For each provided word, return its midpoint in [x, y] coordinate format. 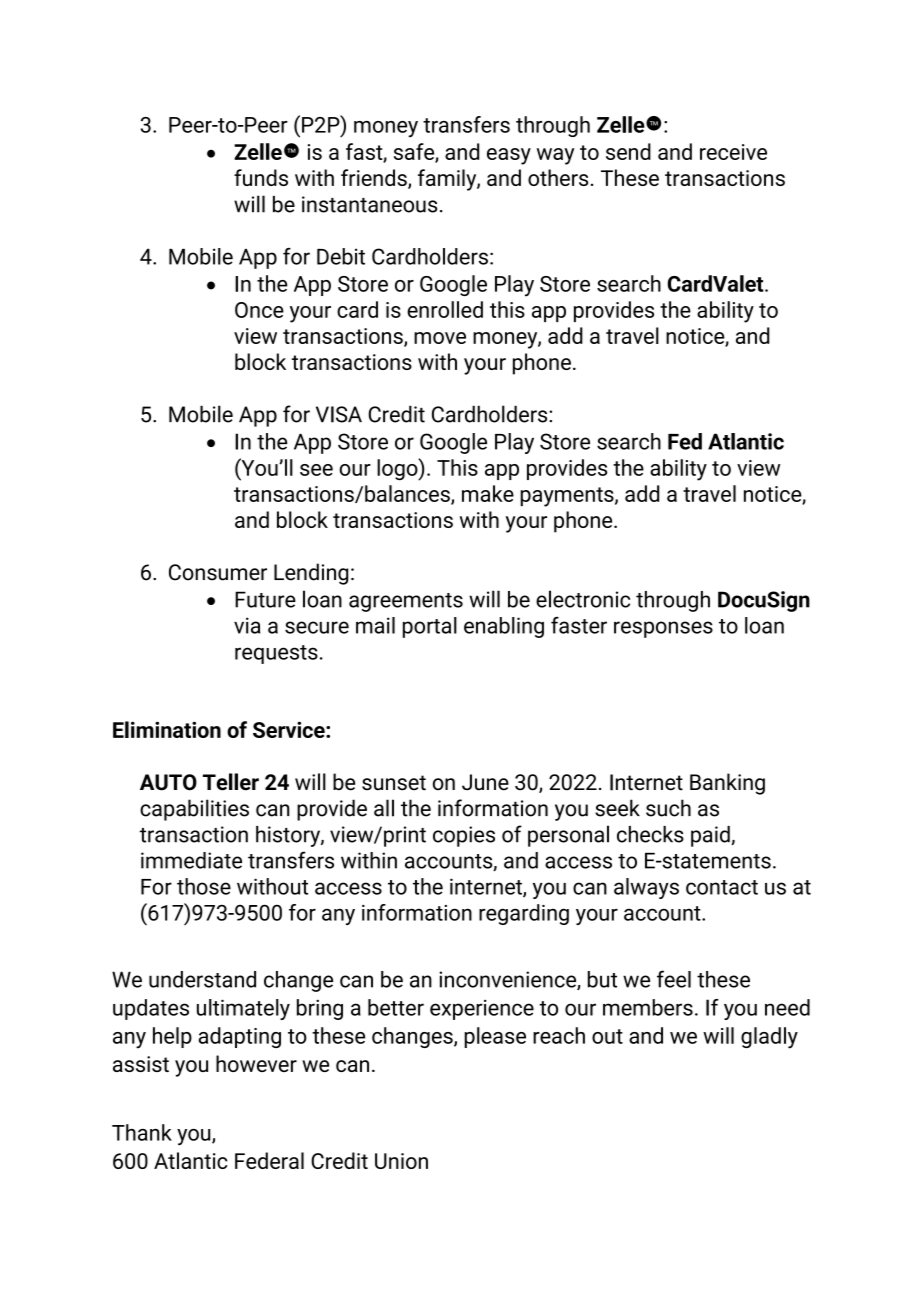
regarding [524, 914]
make [488, 493]
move [440, 338]
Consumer [218, 572]
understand [202, 979]
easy [509, 156]
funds [261, 177]
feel [674, 979]
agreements [406, 602]
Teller [231, 782]
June [485, 782]
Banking [727, 784]
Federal [269, 1160]
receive [733, 152]
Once [259, 310]
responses [663, 629]
